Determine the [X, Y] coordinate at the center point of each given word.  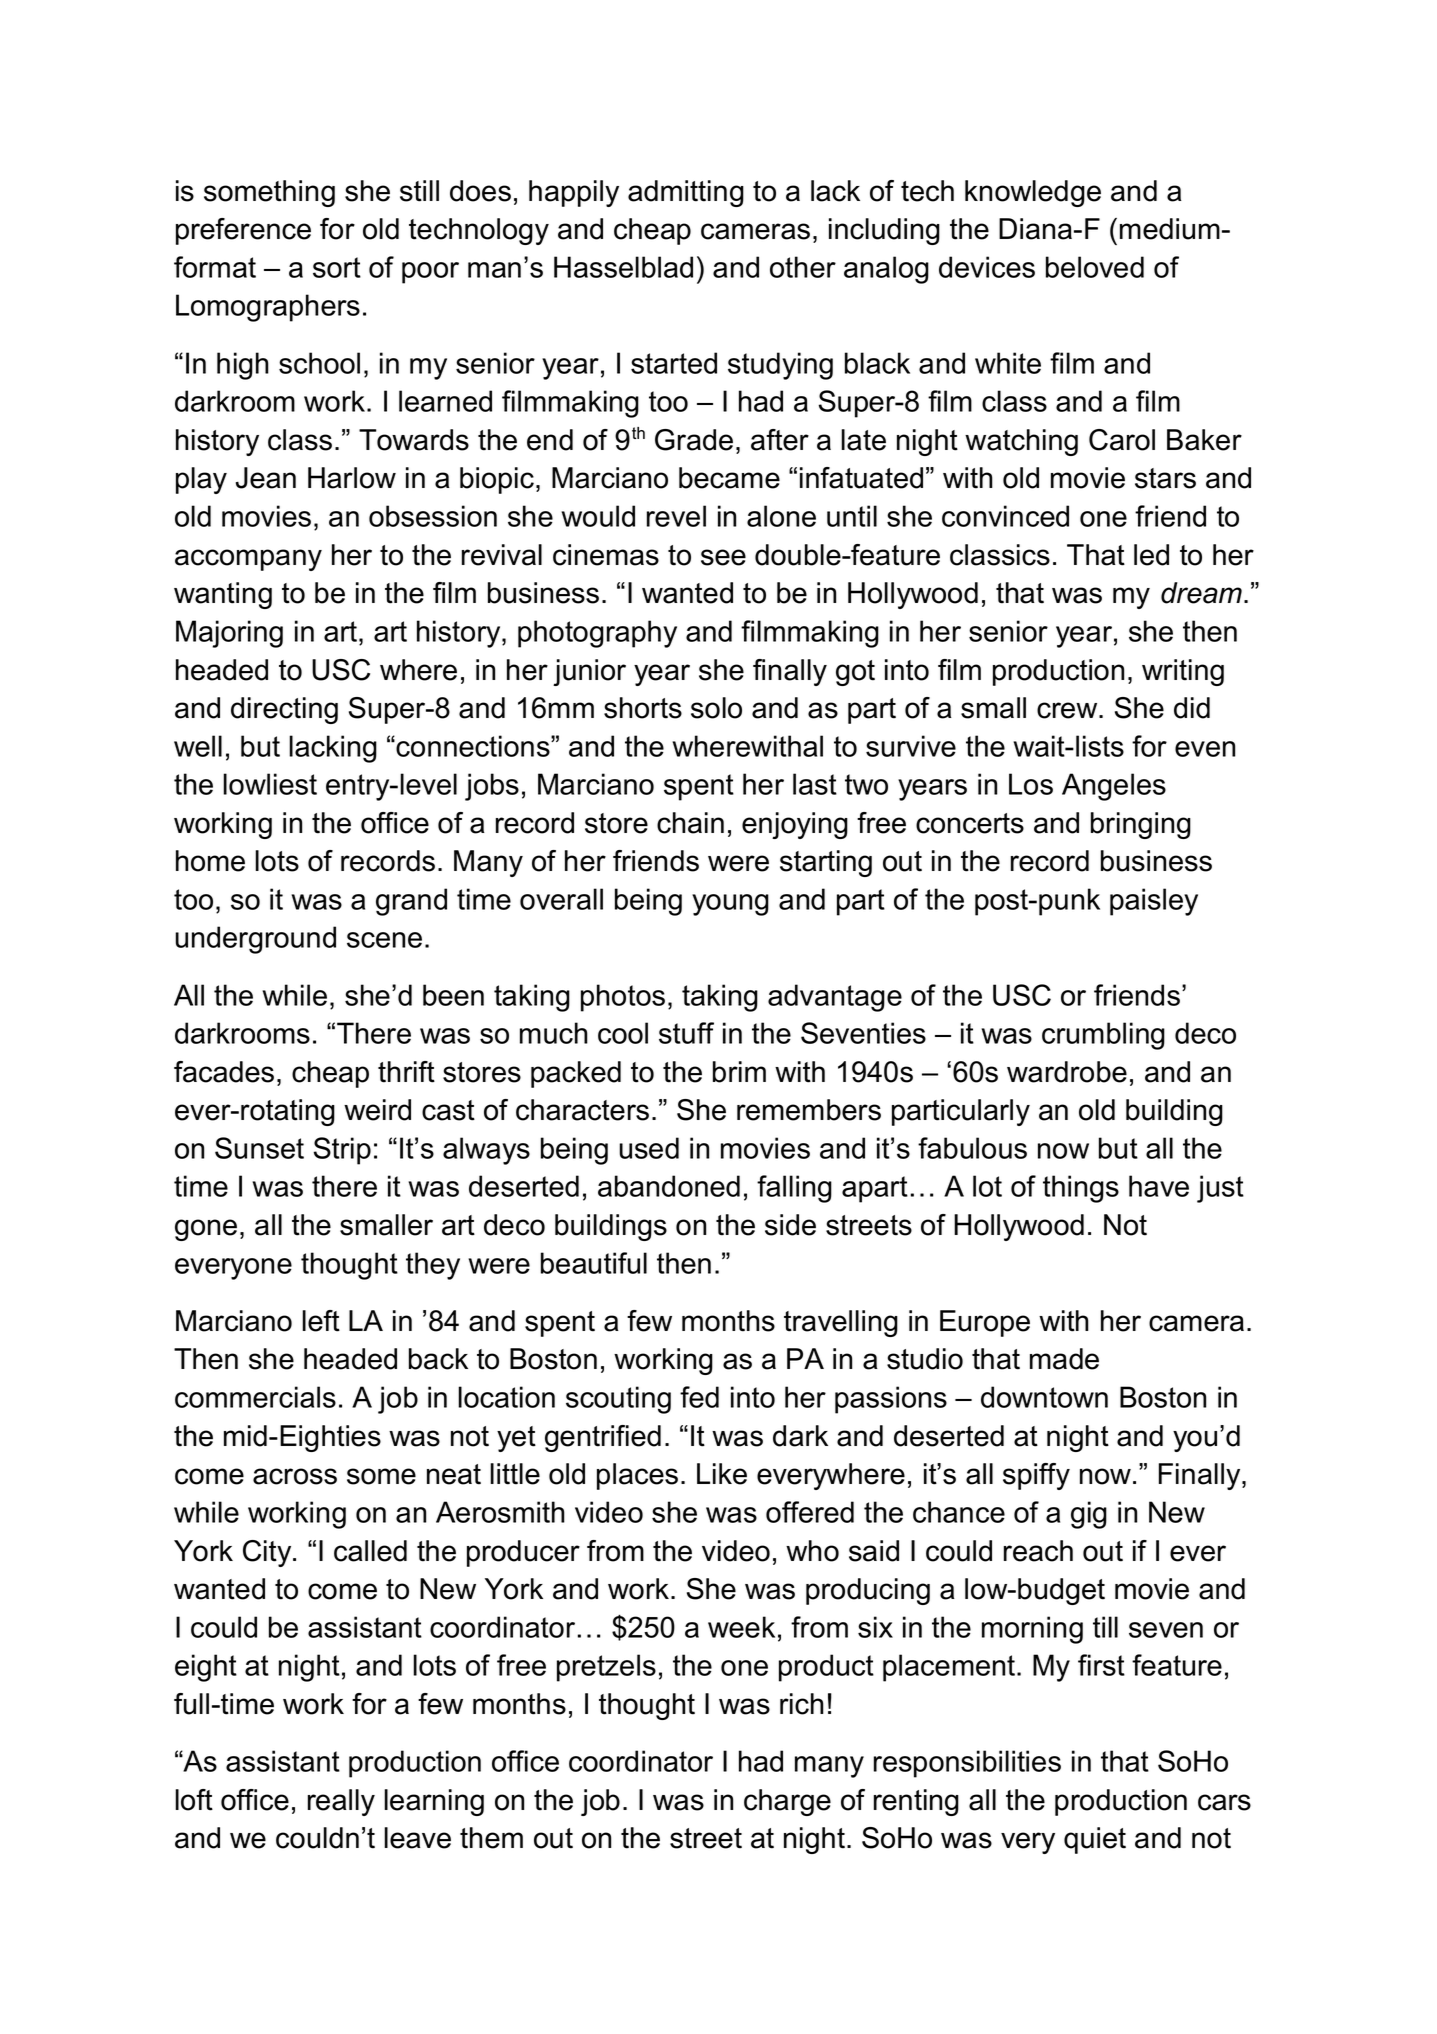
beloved [1095, 267]
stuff [686, 1033]
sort [337, 267]
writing [1183, 672]
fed [699, 1397]
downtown [1044, 1397]
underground [255, 940]
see [723, 557]
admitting [686, 193]
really [341, 1802]
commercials [255, 1397]
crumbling [1103, 1036]
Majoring [229, 634]
